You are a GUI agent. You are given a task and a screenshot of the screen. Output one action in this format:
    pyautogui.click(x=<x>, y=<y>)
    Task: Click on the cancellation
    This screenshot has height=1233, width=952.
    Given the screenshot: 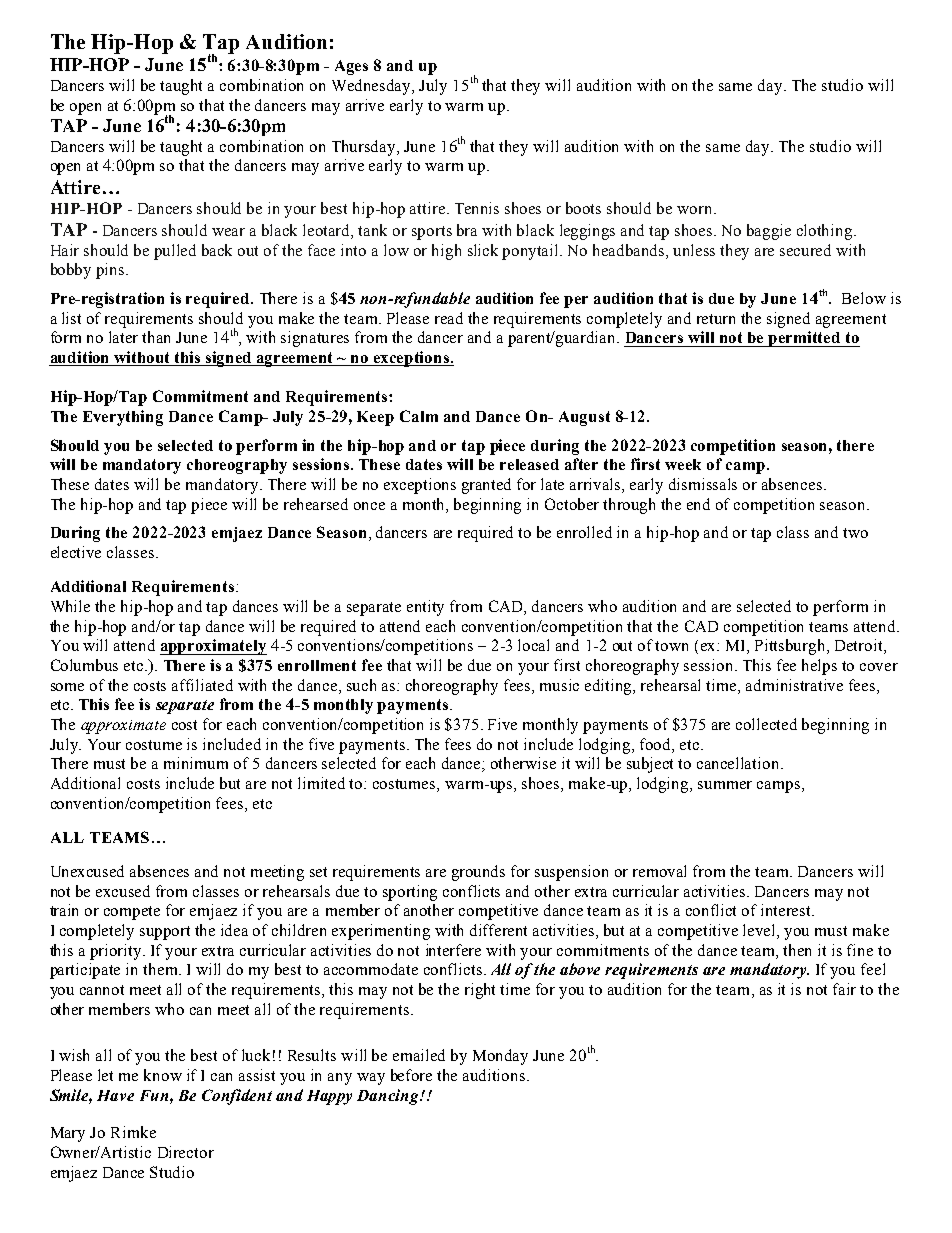 What is the action you would take?
    pyautogui.click(x=739, y=763)
